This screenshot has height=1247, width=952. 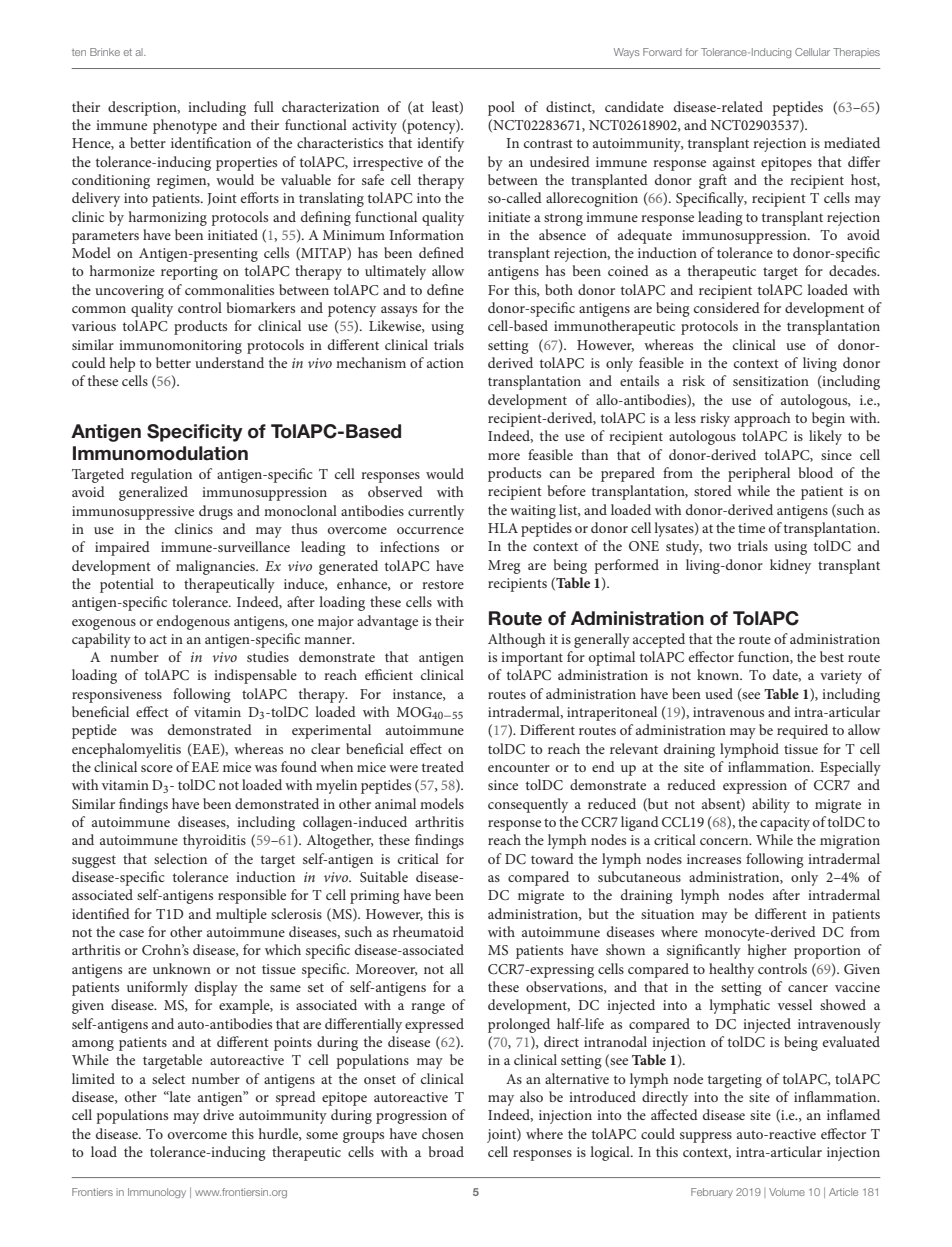 I want to click on endogenous, so click(x=193, y=622).
